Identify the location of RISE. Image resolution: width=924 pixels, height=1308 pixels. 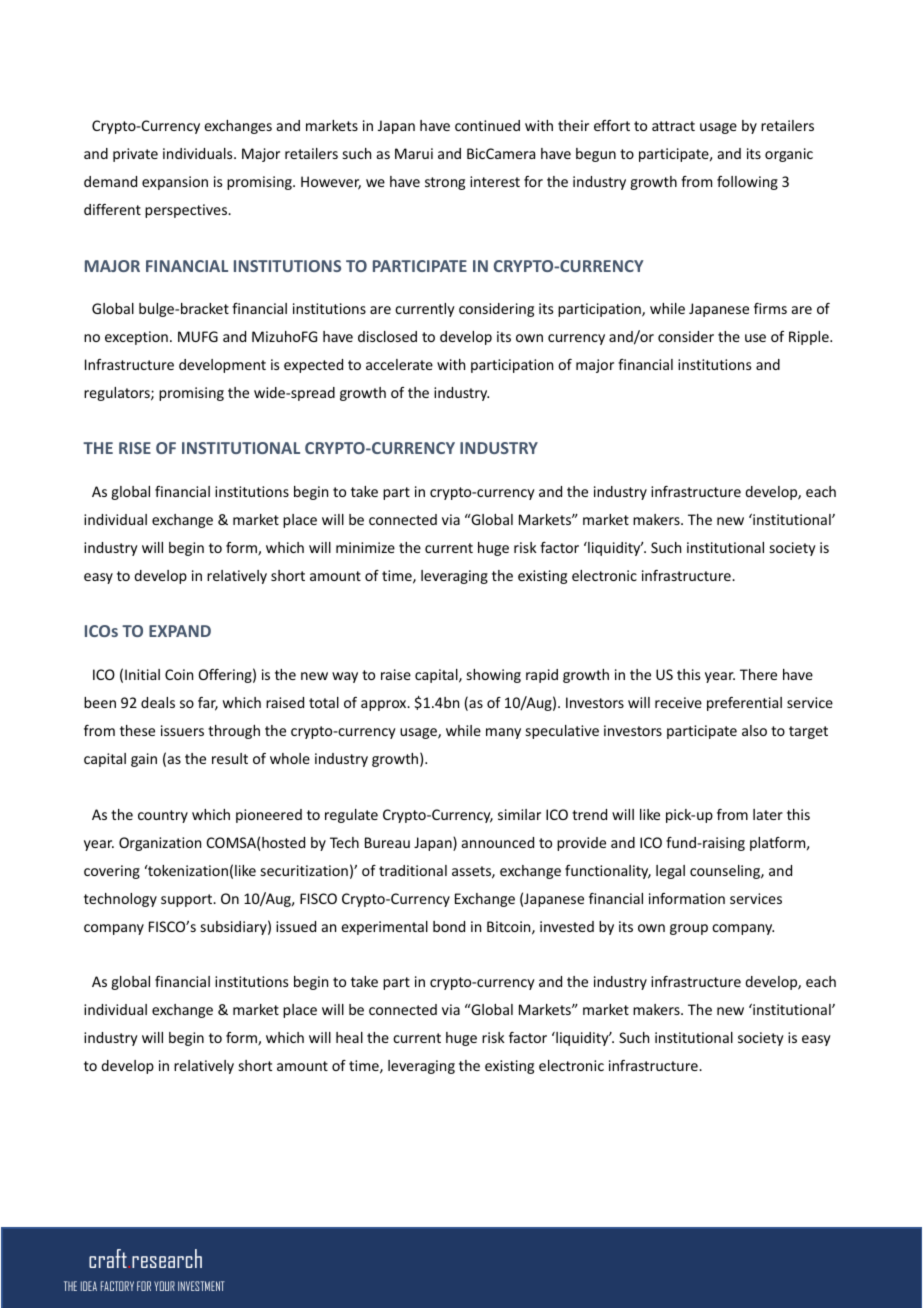
(135, 448).
